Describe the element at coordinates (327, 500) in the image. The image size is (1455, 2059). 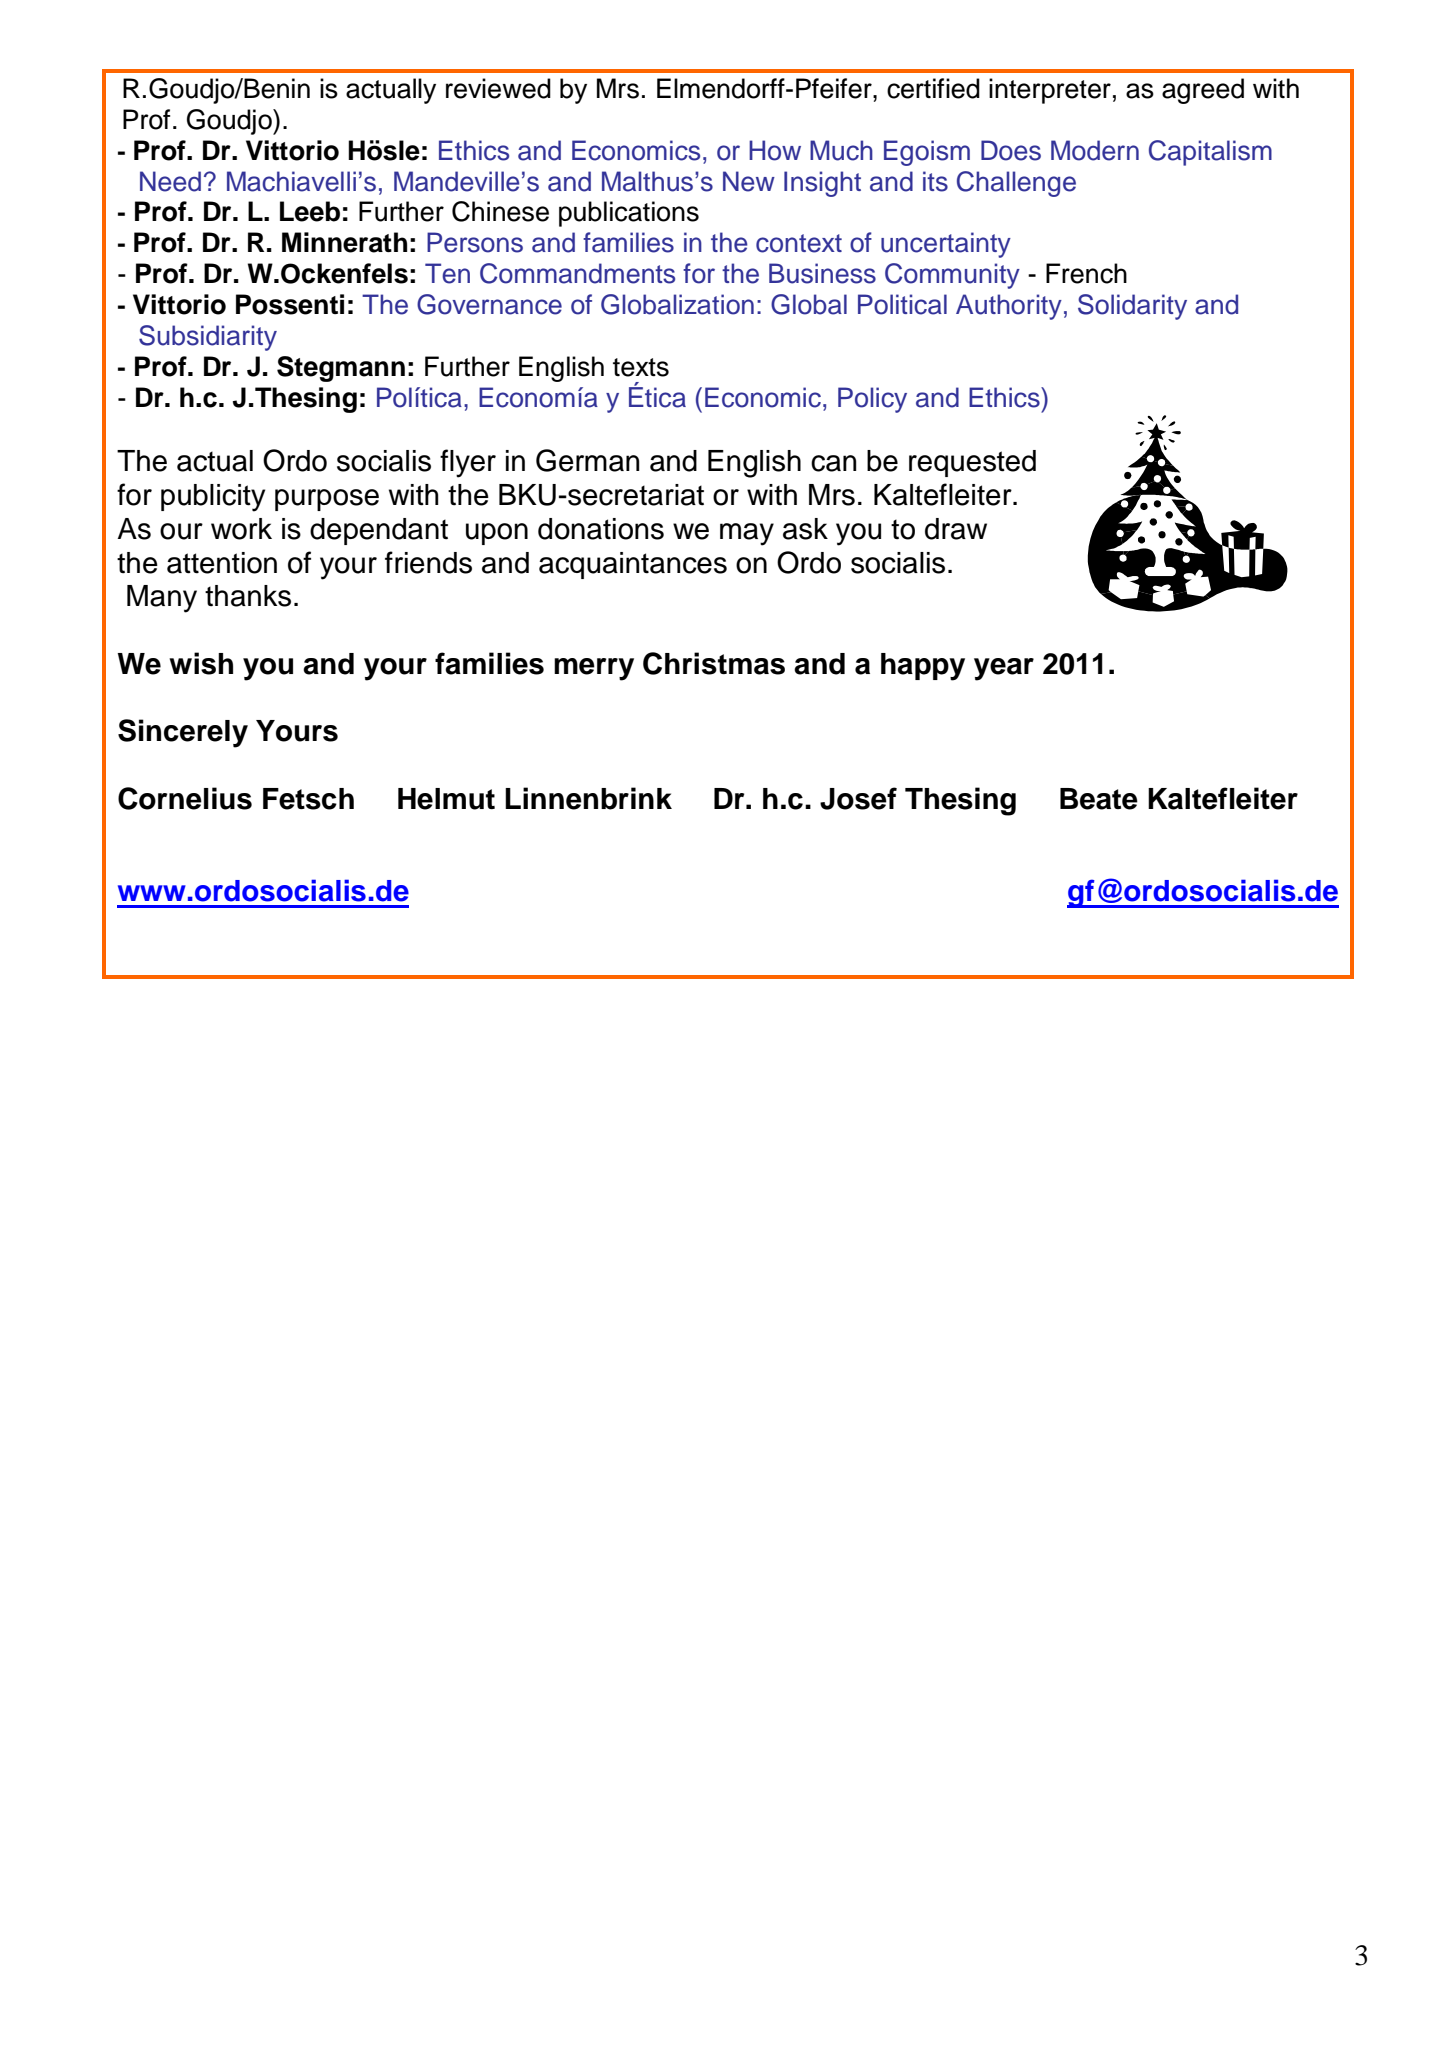
I see `purpose` at that location.
